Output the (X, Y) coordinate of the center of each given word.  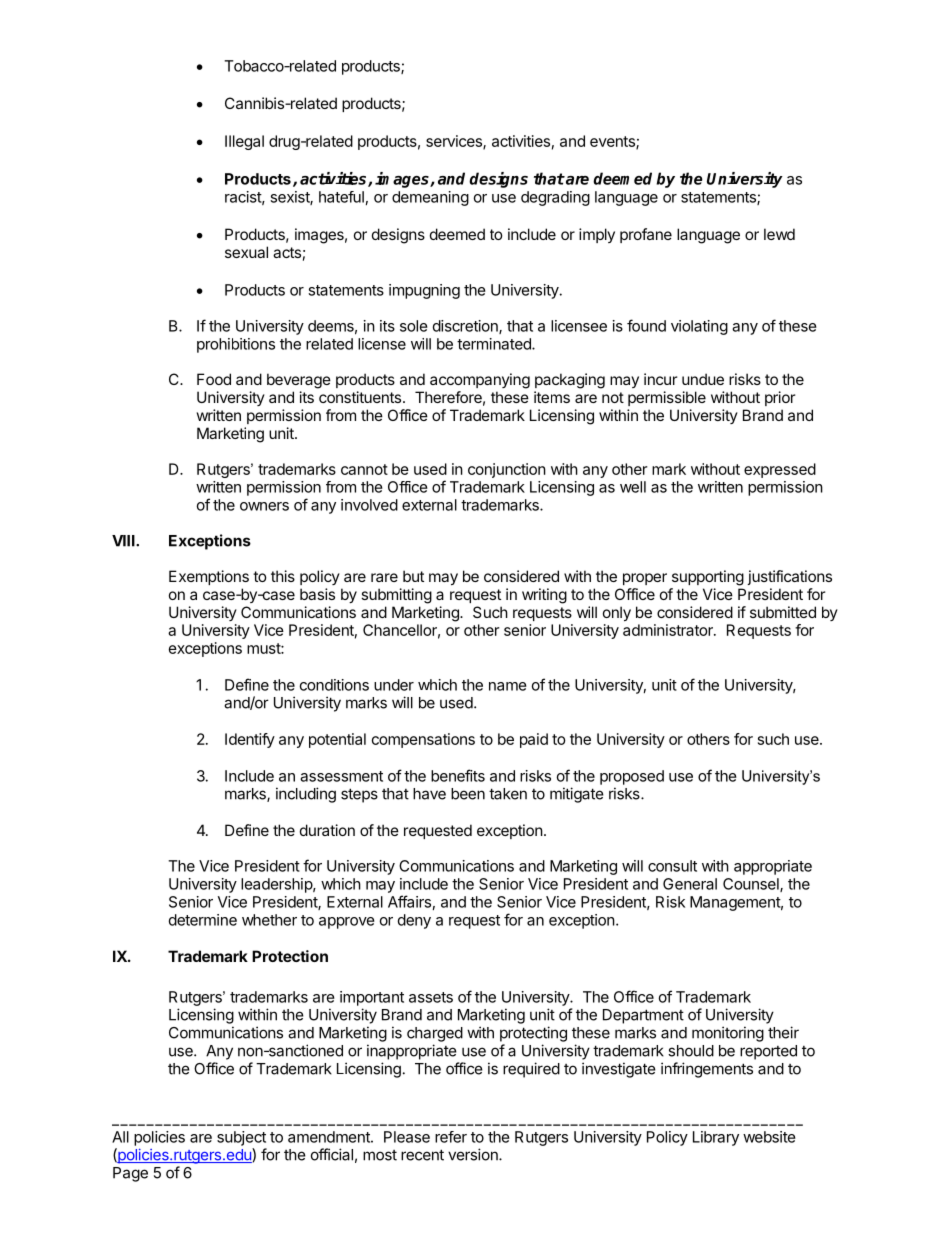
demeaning (430, 198)
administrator (669, 630)
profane (646, 235)
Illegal (244, 142)
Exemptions (209, 577)
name (508, 686)
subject (241, 1138)
